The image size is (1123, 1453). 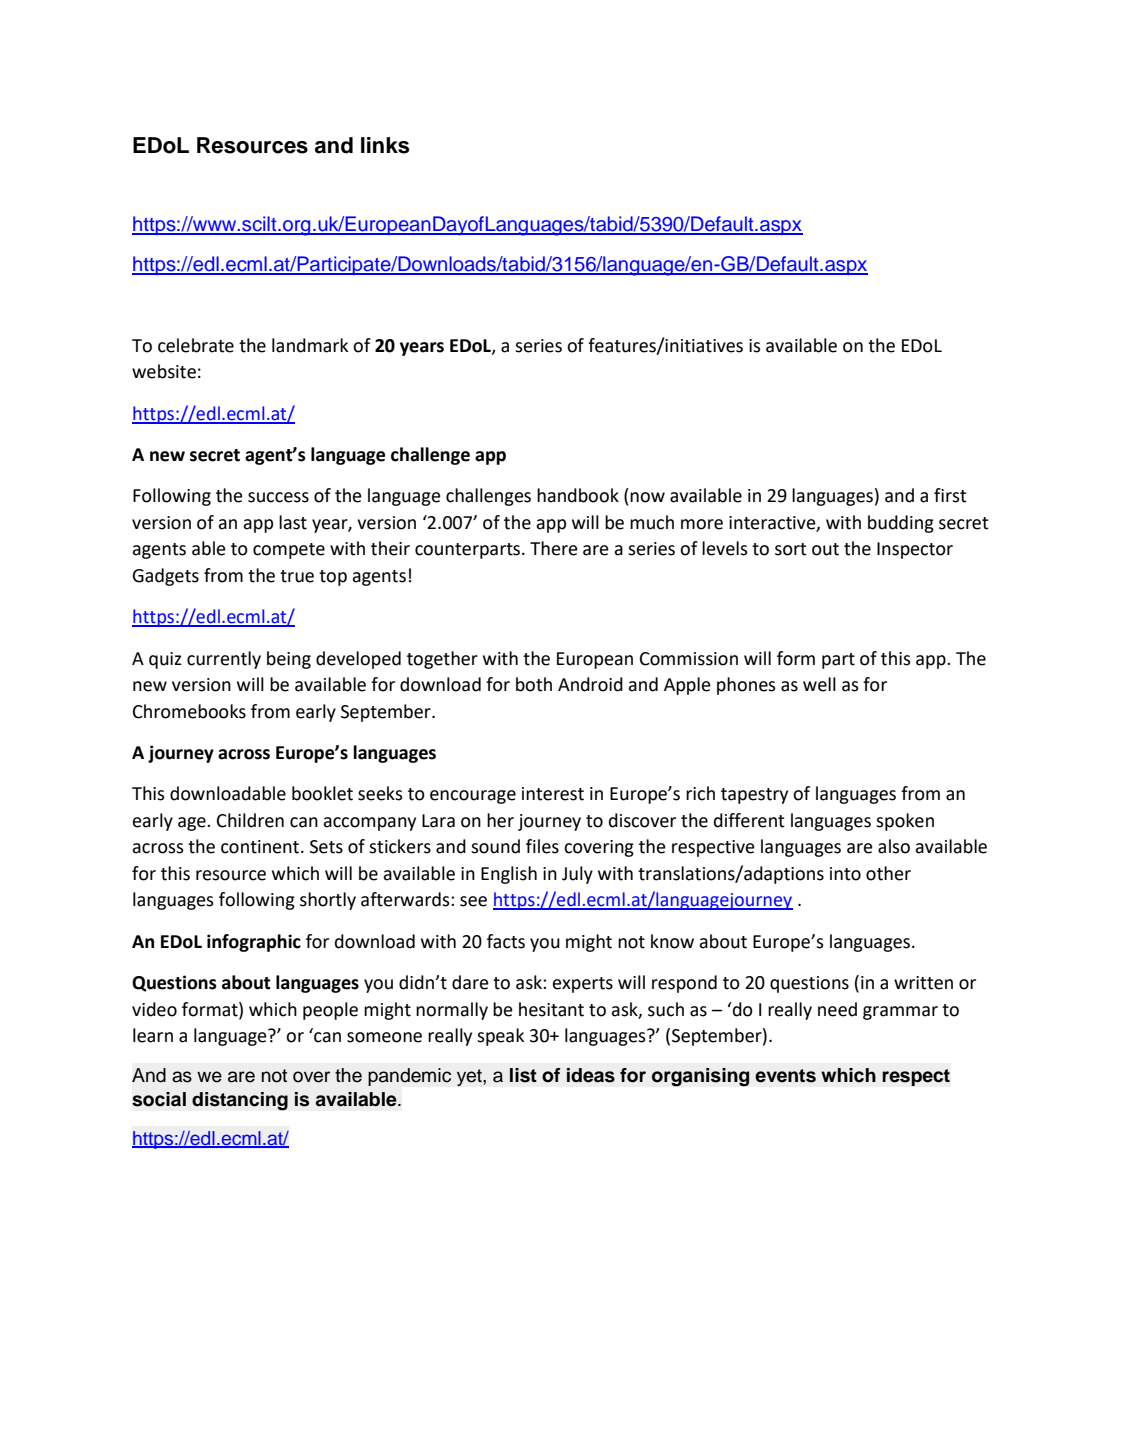 What do you see at coordinates (310, 345) in the screenshot?
I see `landmark` at bounding box center [310, 345].
